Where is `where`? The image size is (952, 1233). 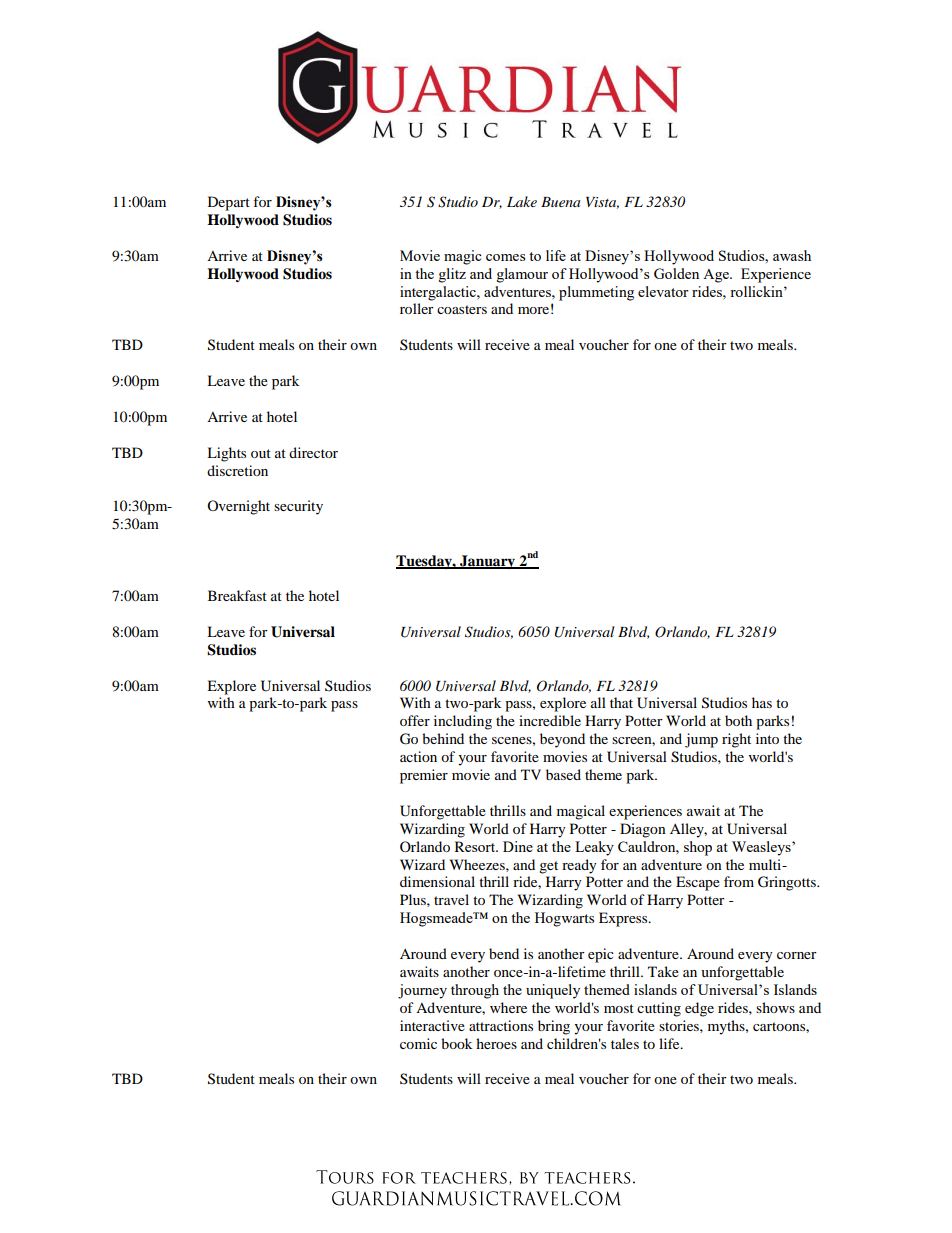 where is located at coordinates (508, 1007).
